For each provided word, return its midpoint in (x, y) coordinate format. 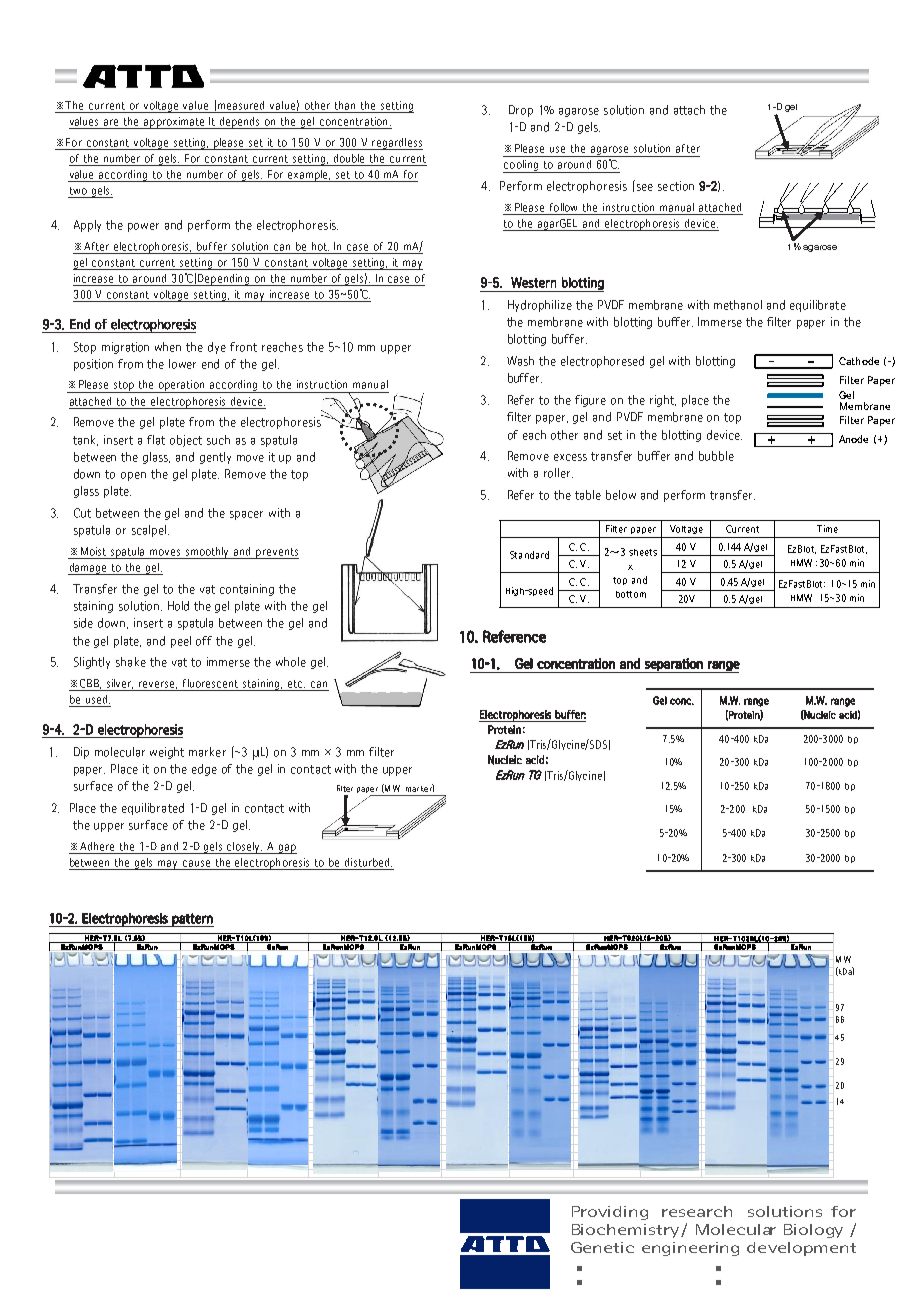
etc (296, 684)
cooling (522, 166)
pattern (192, 920)
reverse (158, 685)
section (676, 186)
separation (674, 665)
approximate (174, 123)
